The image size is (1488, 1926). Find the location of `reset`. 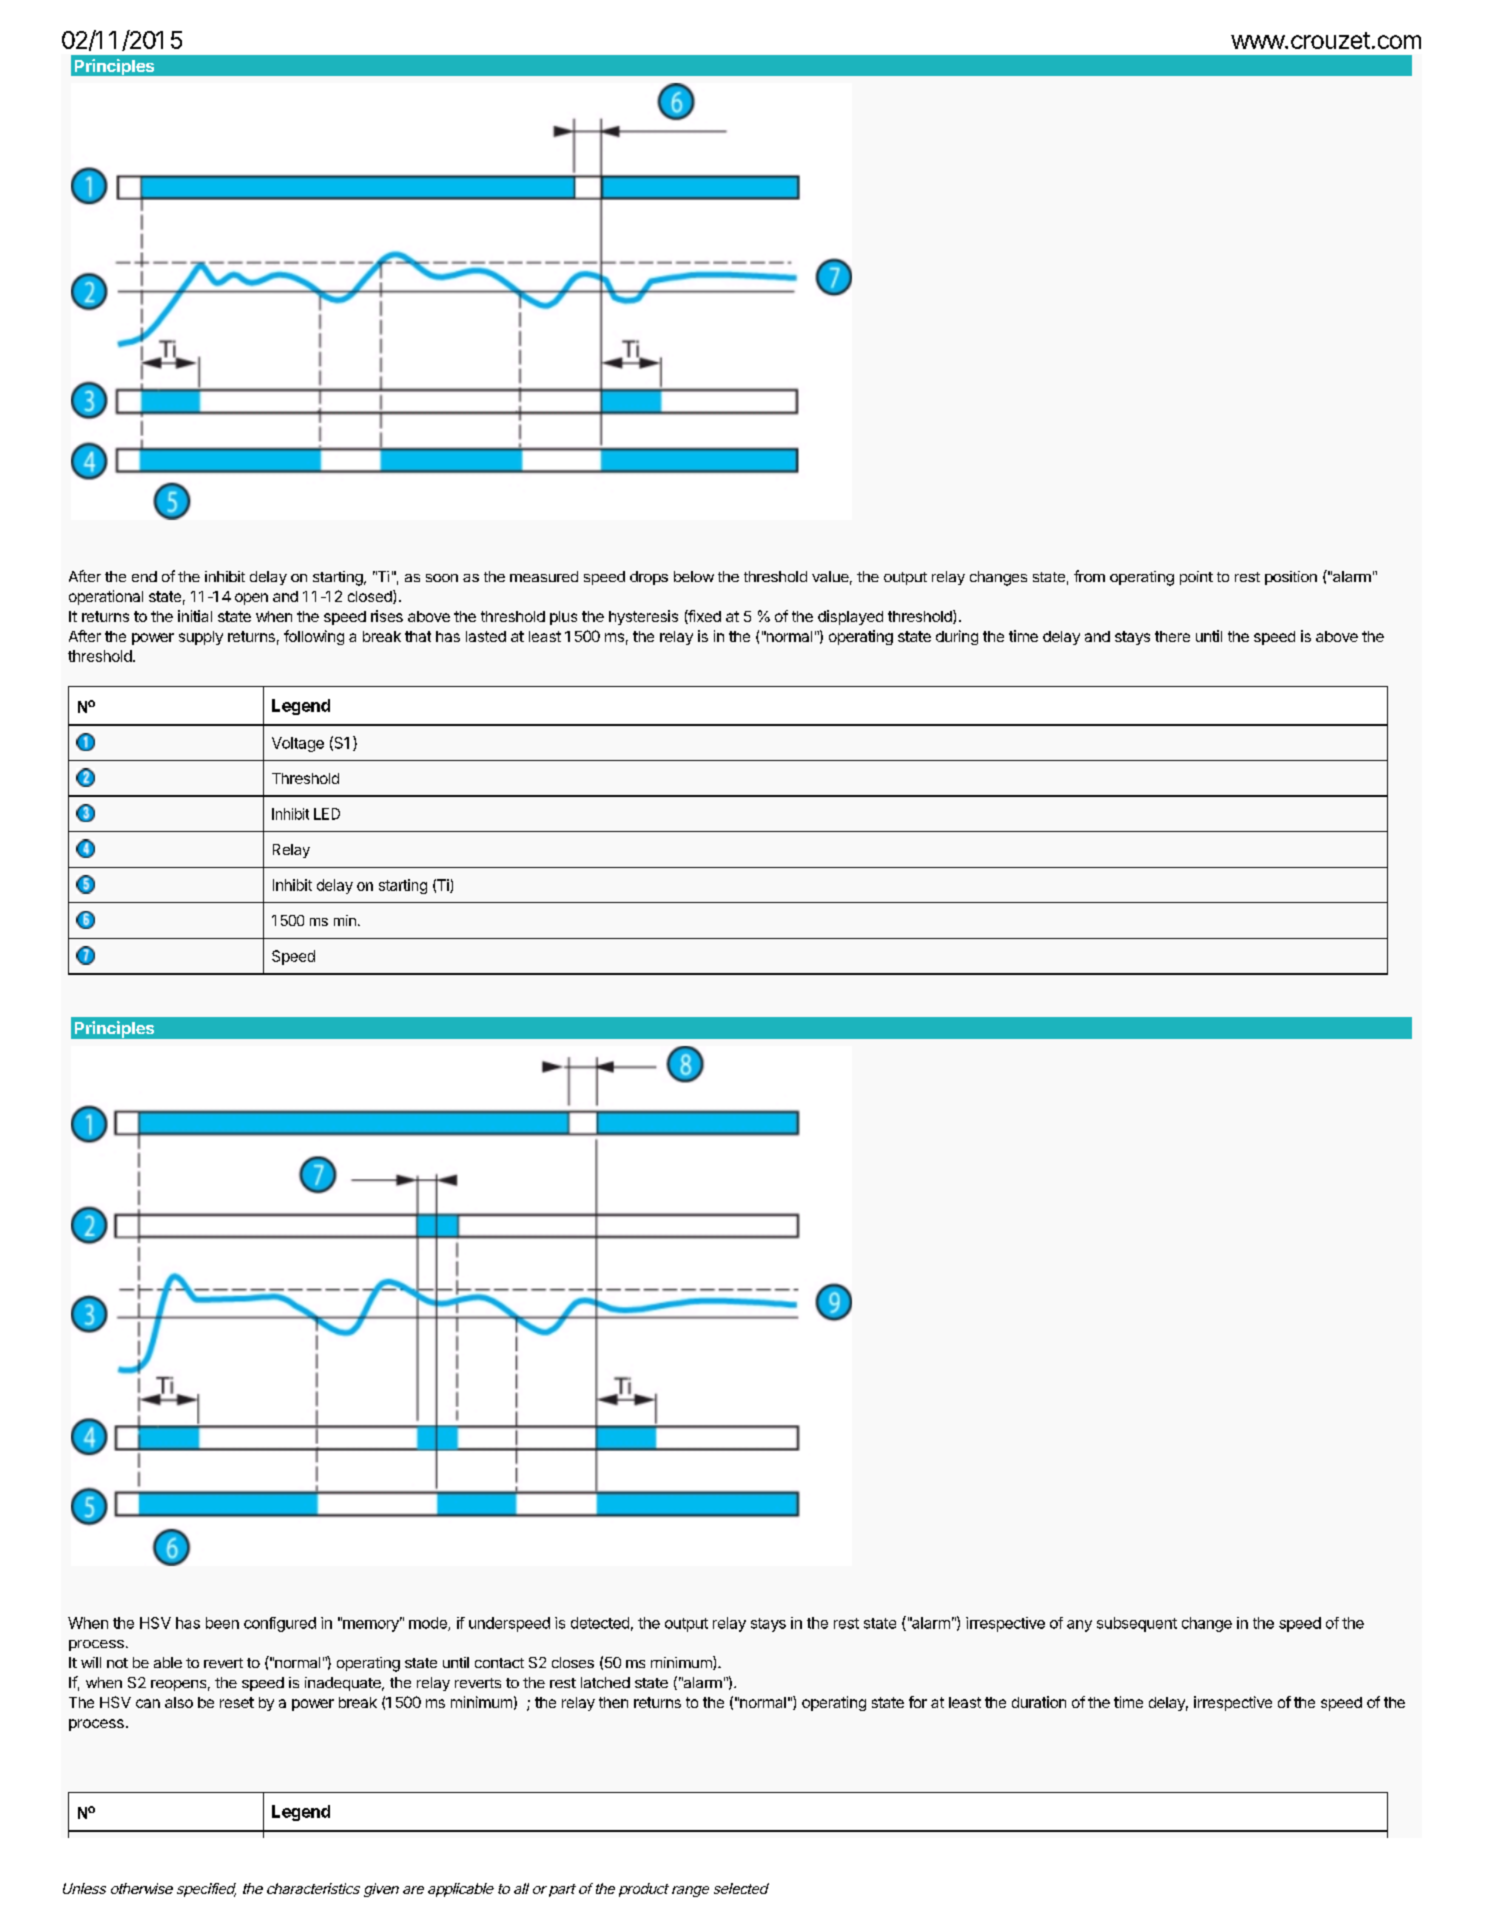

reset is located at coordinates (237, 1702).
